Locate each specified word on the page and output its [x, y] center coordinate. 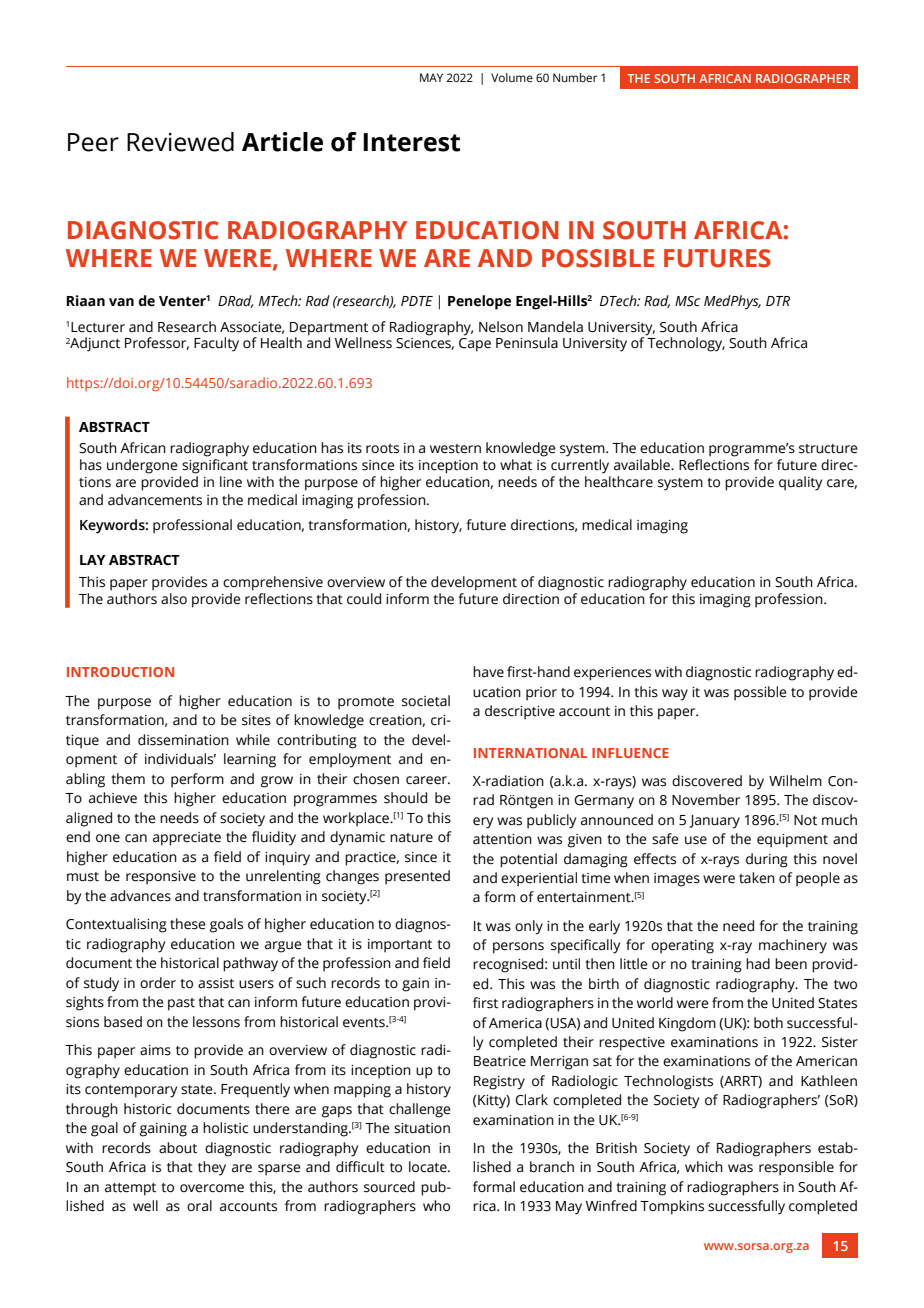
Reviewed [180, 142]
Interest [411, 142]
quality [800, 483]
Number [575, 77]
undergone [142, 466]
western [455, 449]
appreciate [187, 839]
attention [502, 839]
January [714, 822]
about [178, 1148]
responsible [796, 1168]
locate [429, 1167]
